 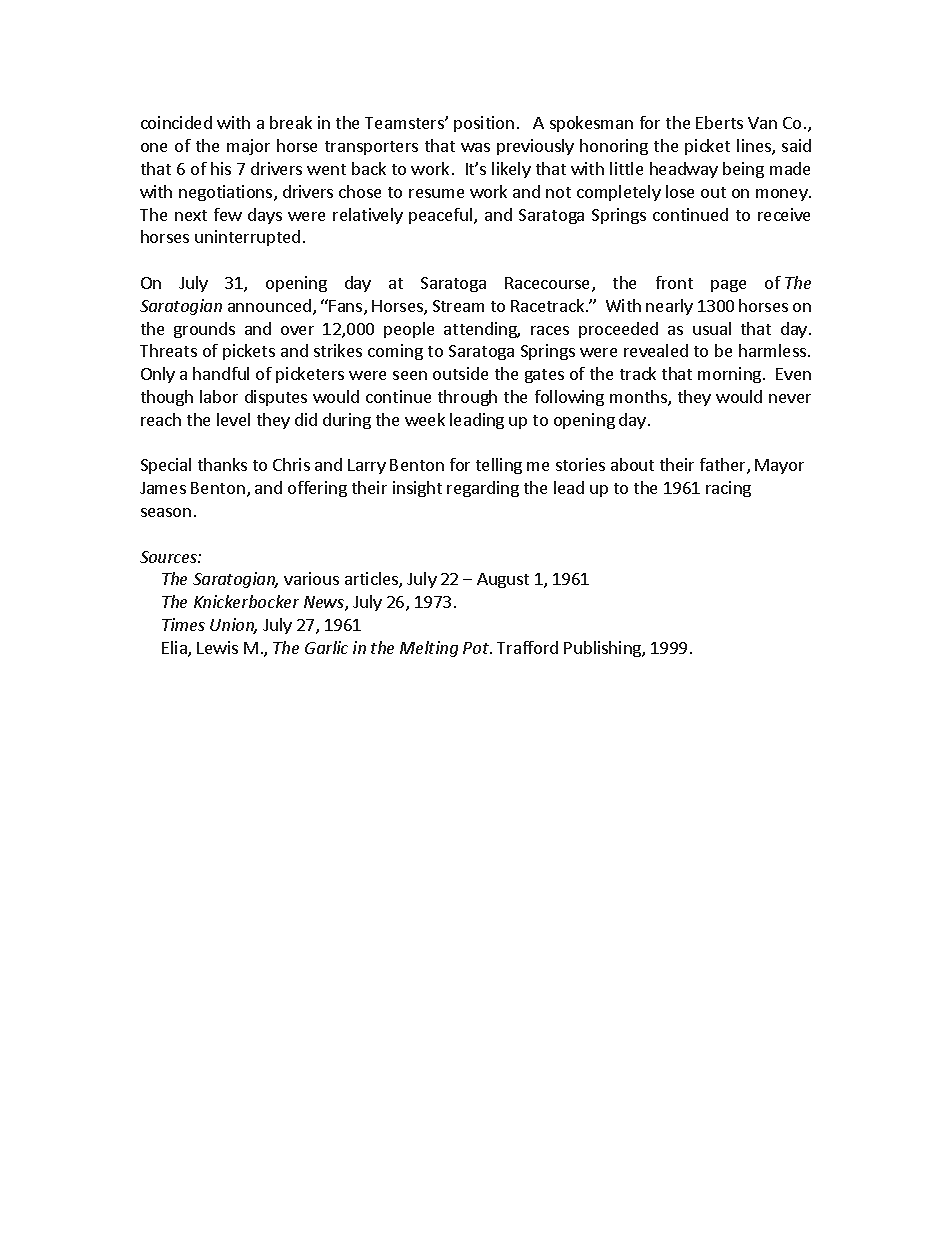 I want to click on racing, so click(x=728, y=489).
